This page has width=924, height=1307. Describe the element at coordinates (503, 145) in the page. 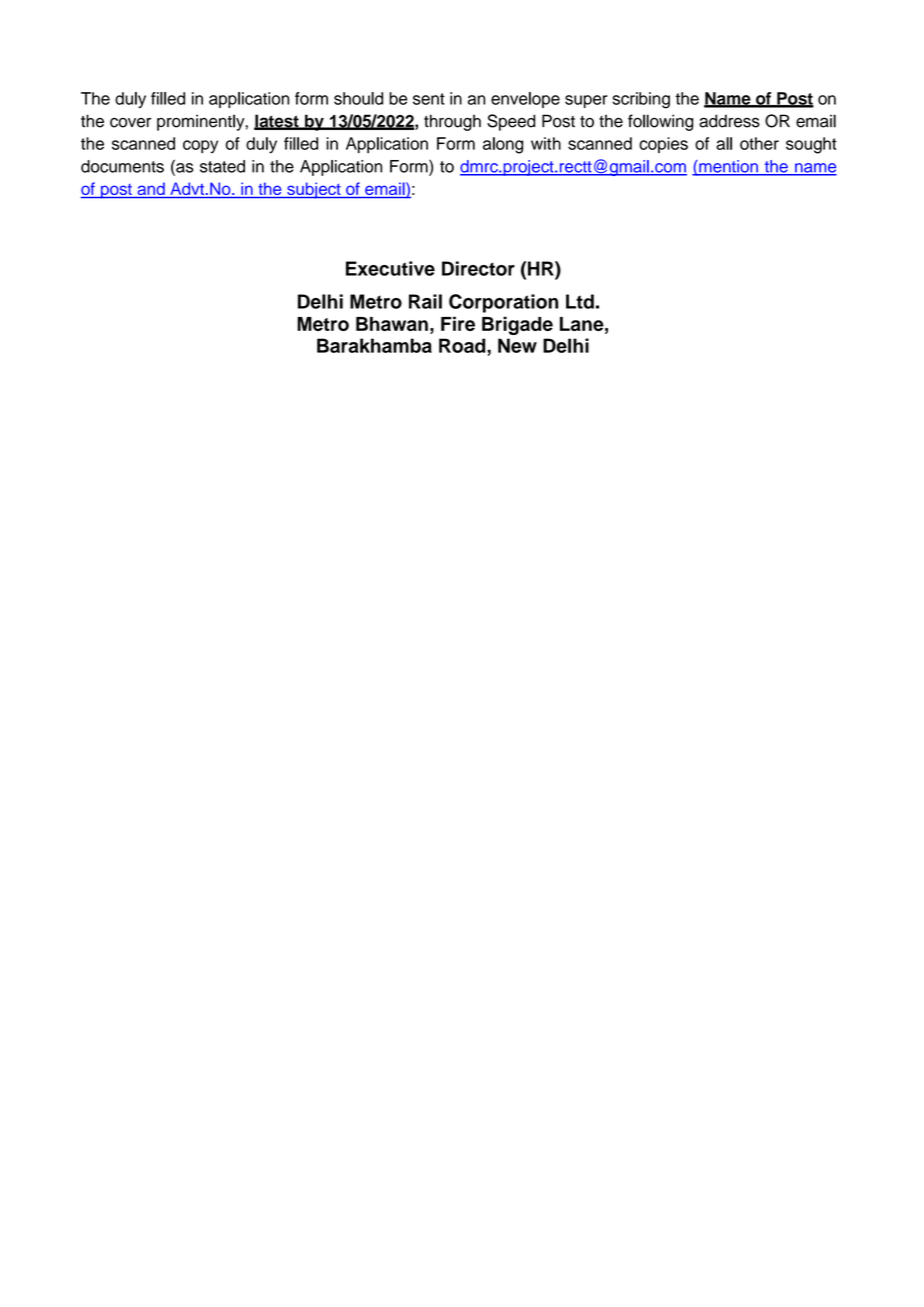

I see `along` at that location.
